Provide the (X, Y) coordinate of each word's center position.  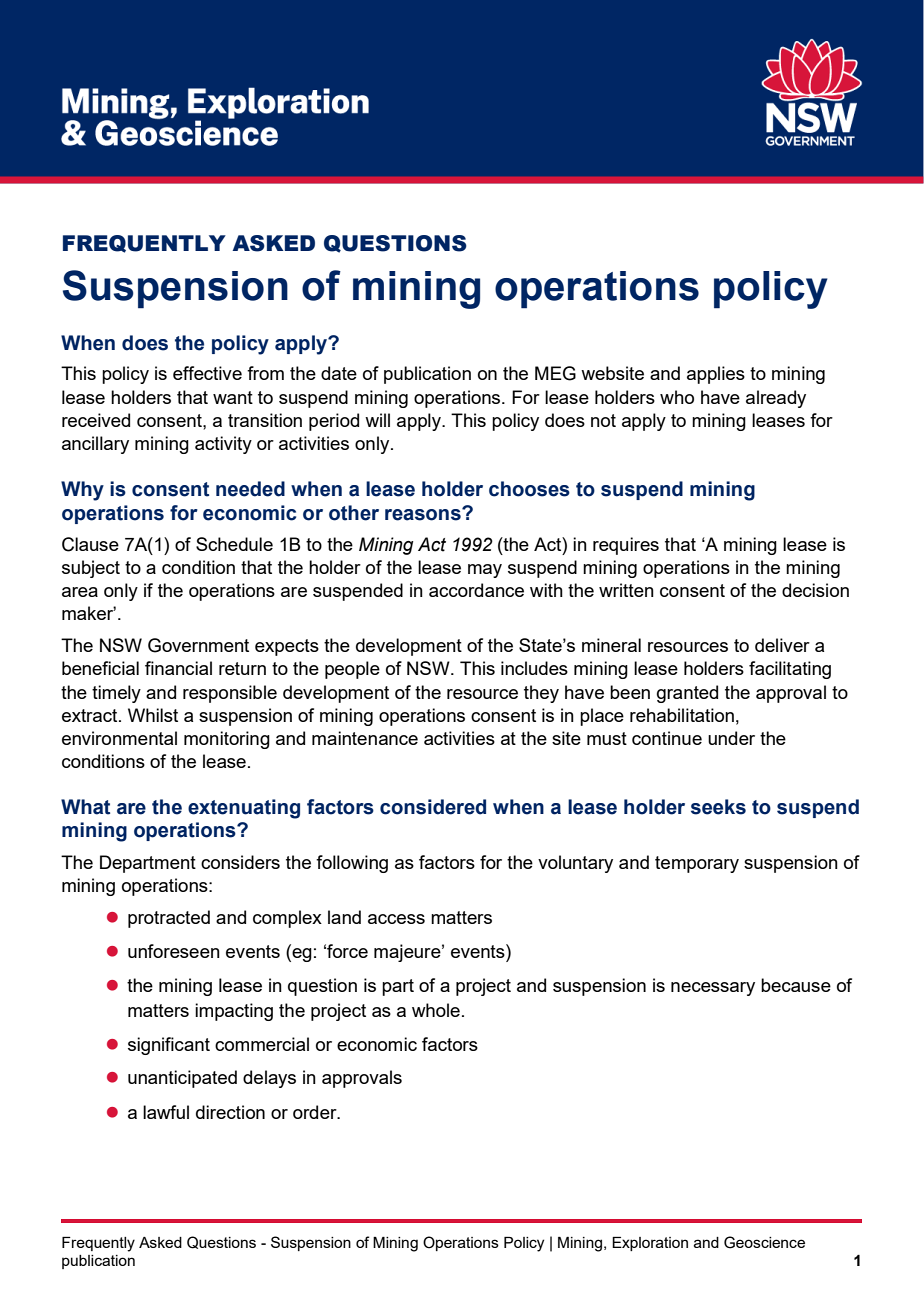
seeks (718, 807)
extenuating (244, 809)
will (377, 420)
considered (433, 807)
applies (716, 375)
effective (207, 373)
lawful (166, 1112)
